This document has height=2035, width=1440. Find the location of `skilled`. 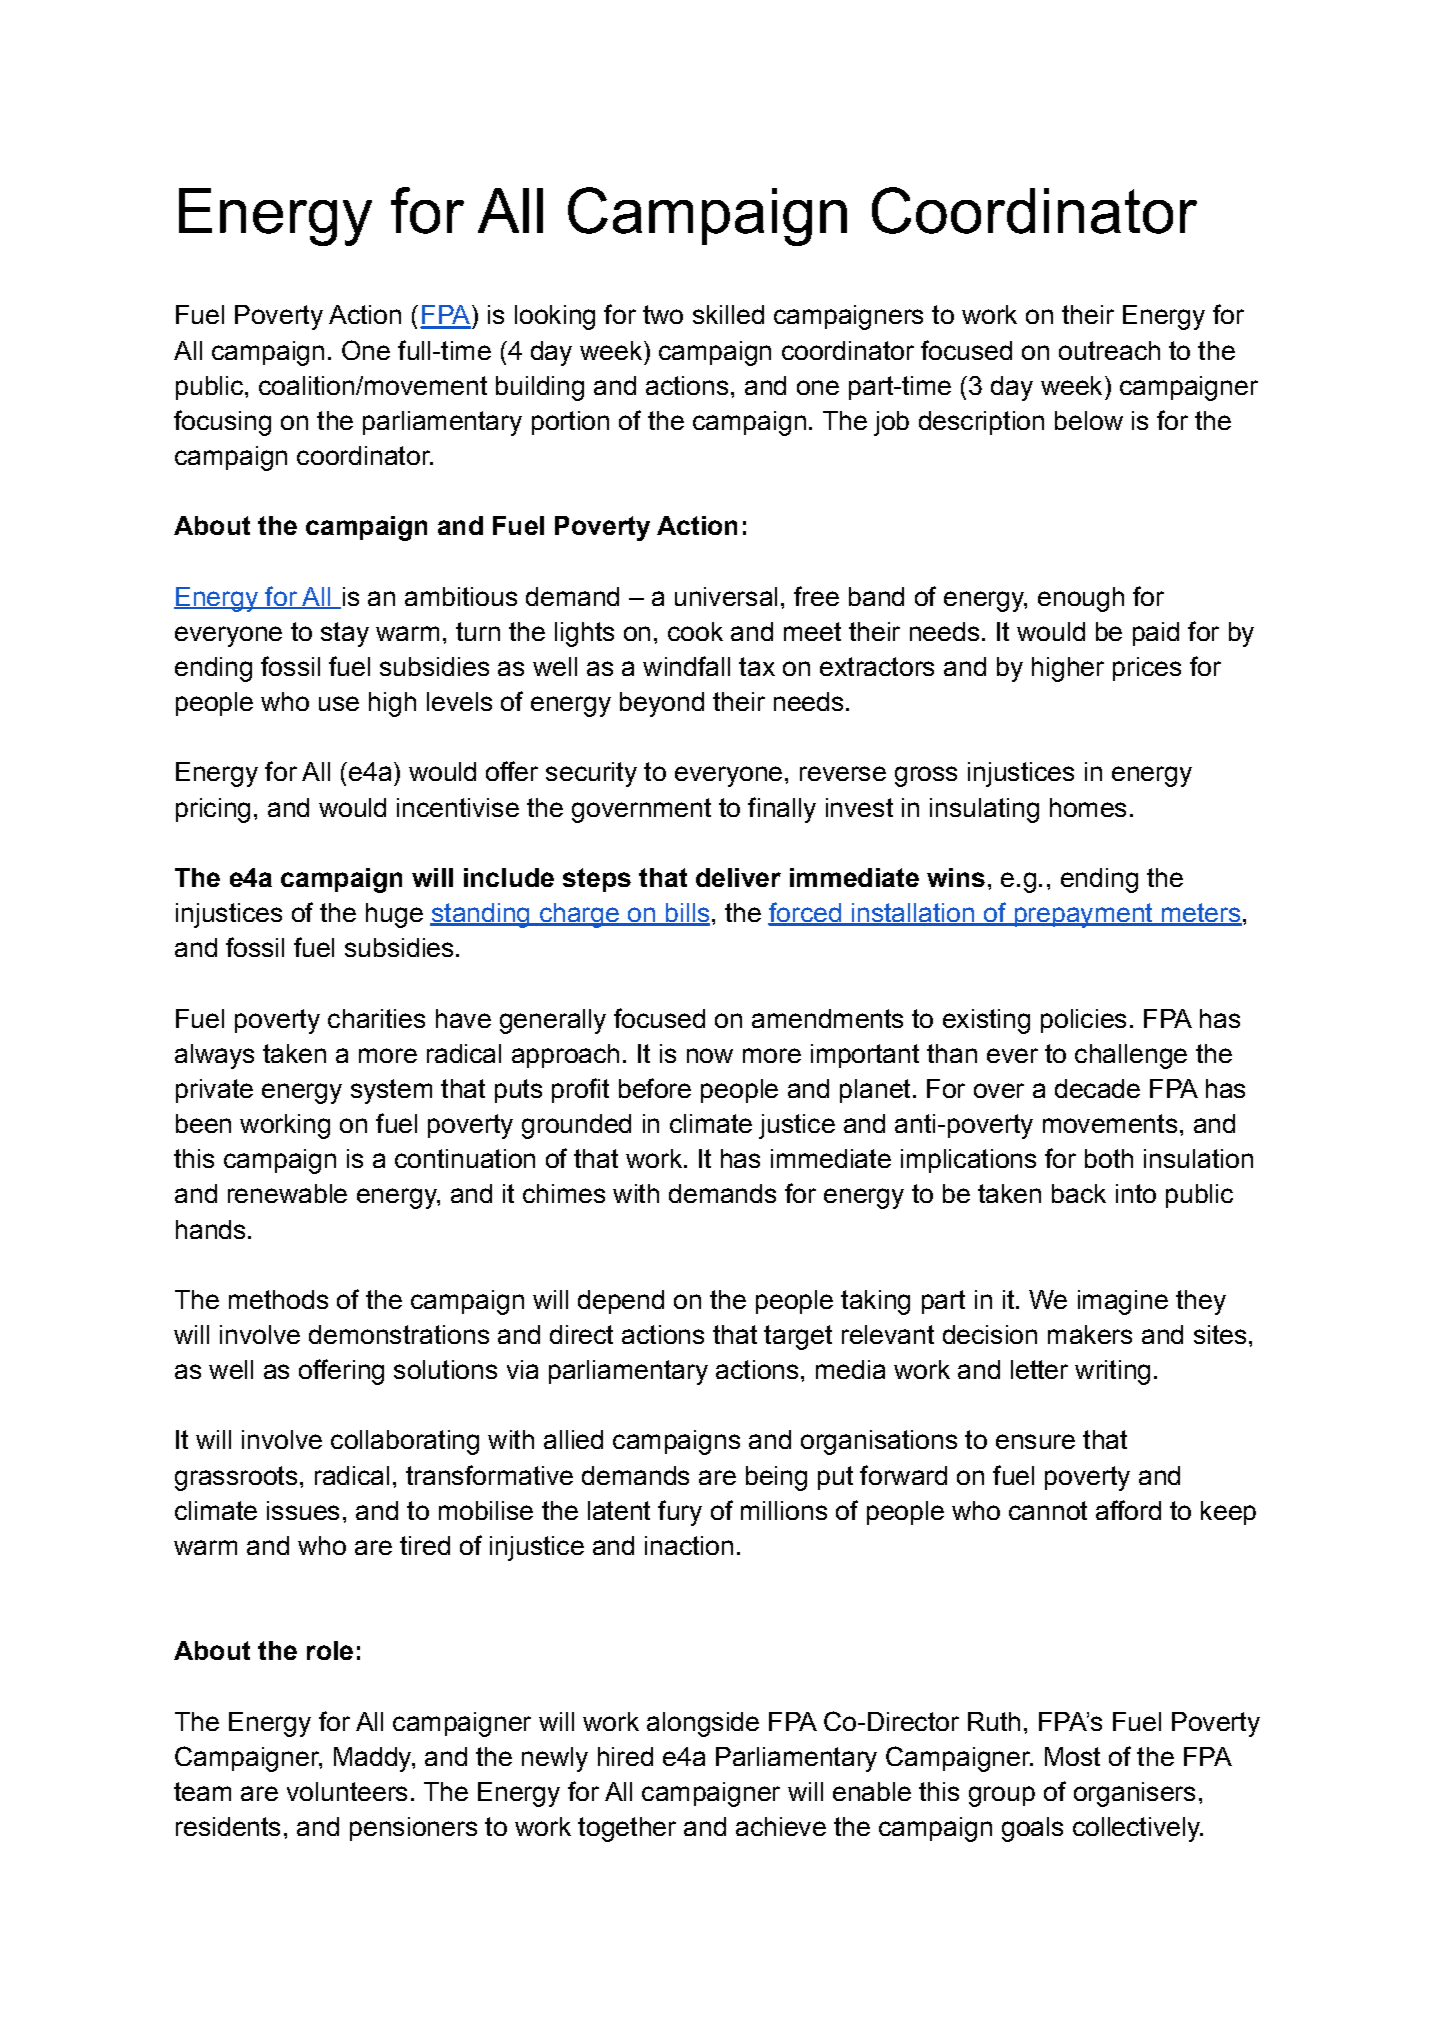

skilled is located at coordinates (728, 314).
